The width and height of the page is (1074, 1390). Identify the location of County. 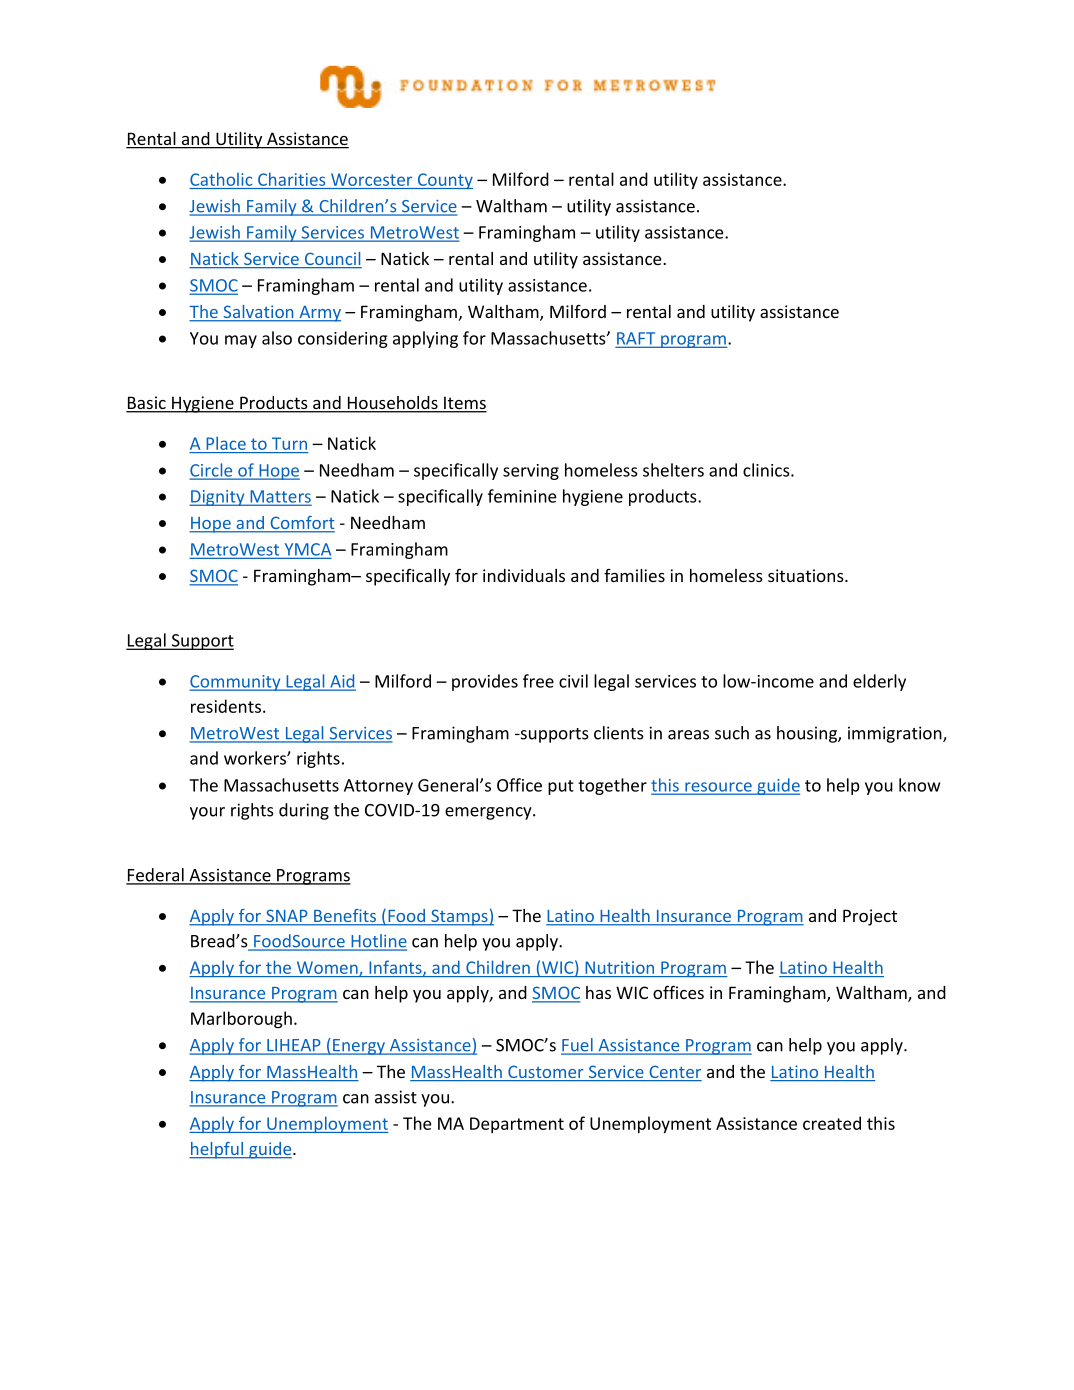
(444, 181).
